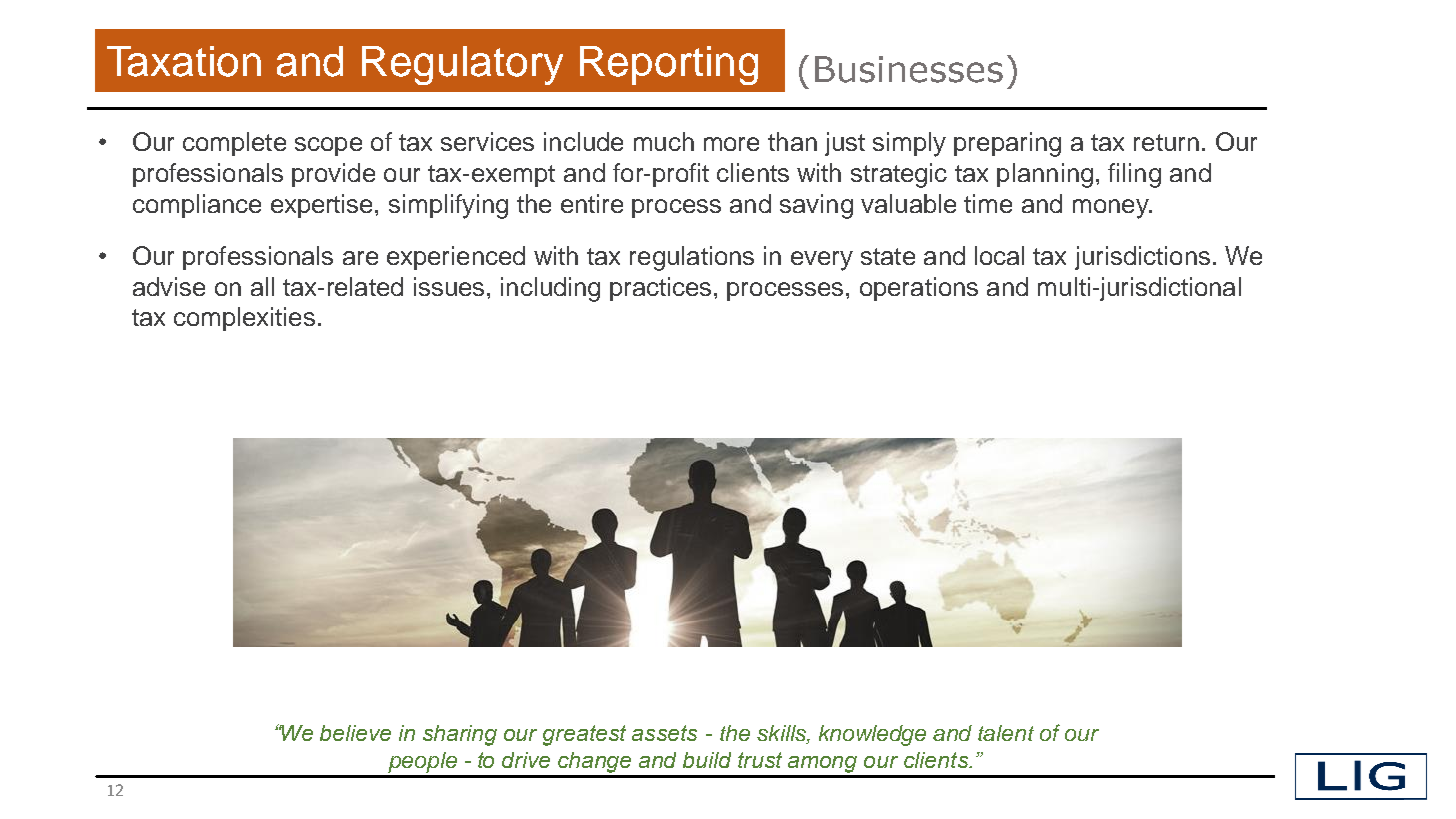  What do you see at coordinates (669, 65) in the screenshot?
I see `Reporting` at bounding box center [669, 65].
